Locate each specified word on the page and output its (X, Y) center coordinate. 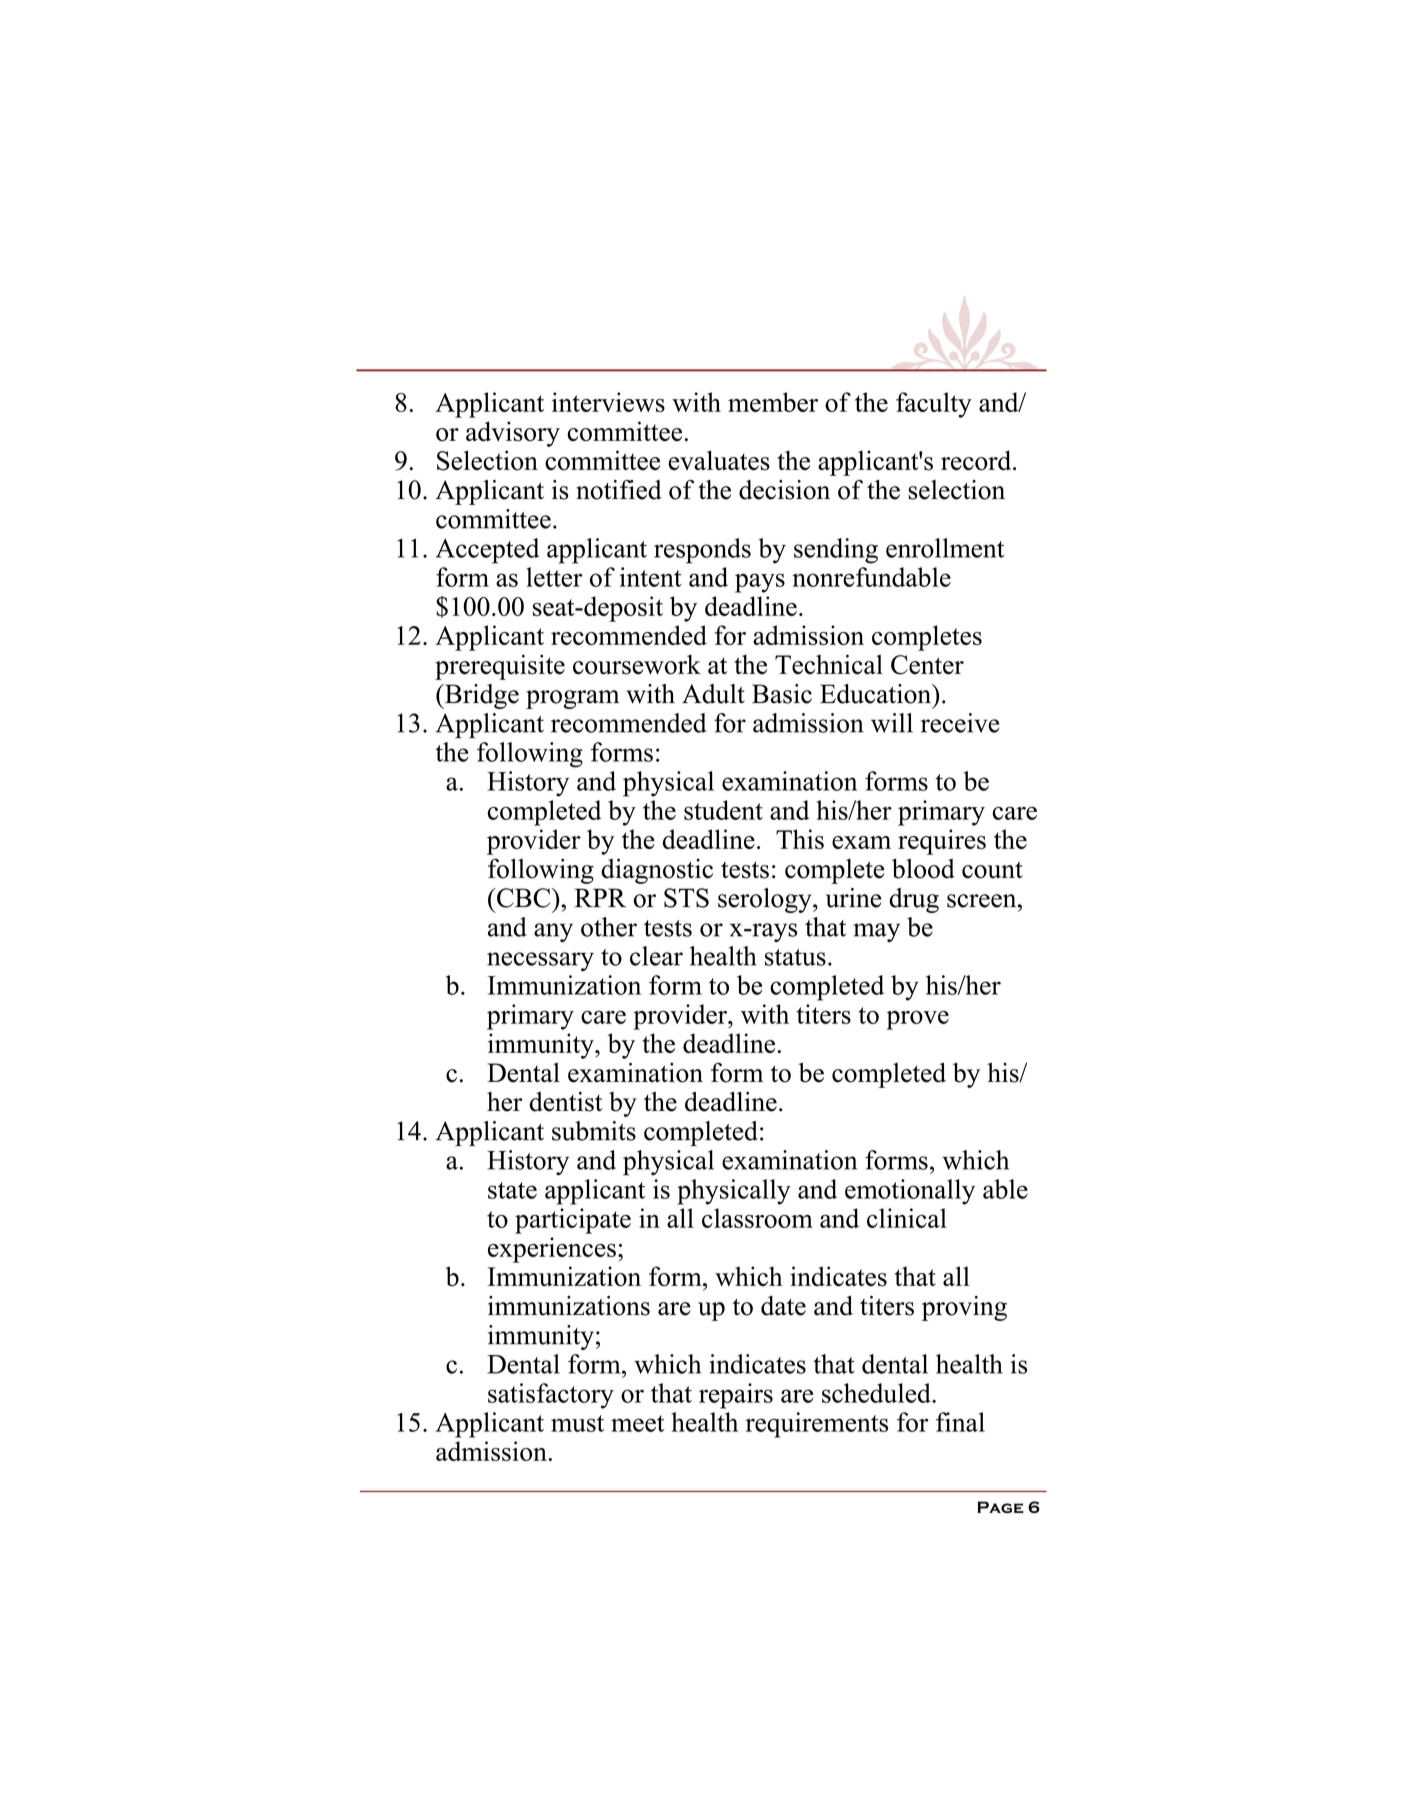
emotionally (910, 1192)
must (577, 1423)
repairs (736, 1396)
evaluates (719, 460)
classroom (757, 1218)
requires (942, 842)
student (723, 810)
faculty (934, 405)
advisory (513, 434)
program (572, 699)
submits (594, 1131)
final (960, 1422)
